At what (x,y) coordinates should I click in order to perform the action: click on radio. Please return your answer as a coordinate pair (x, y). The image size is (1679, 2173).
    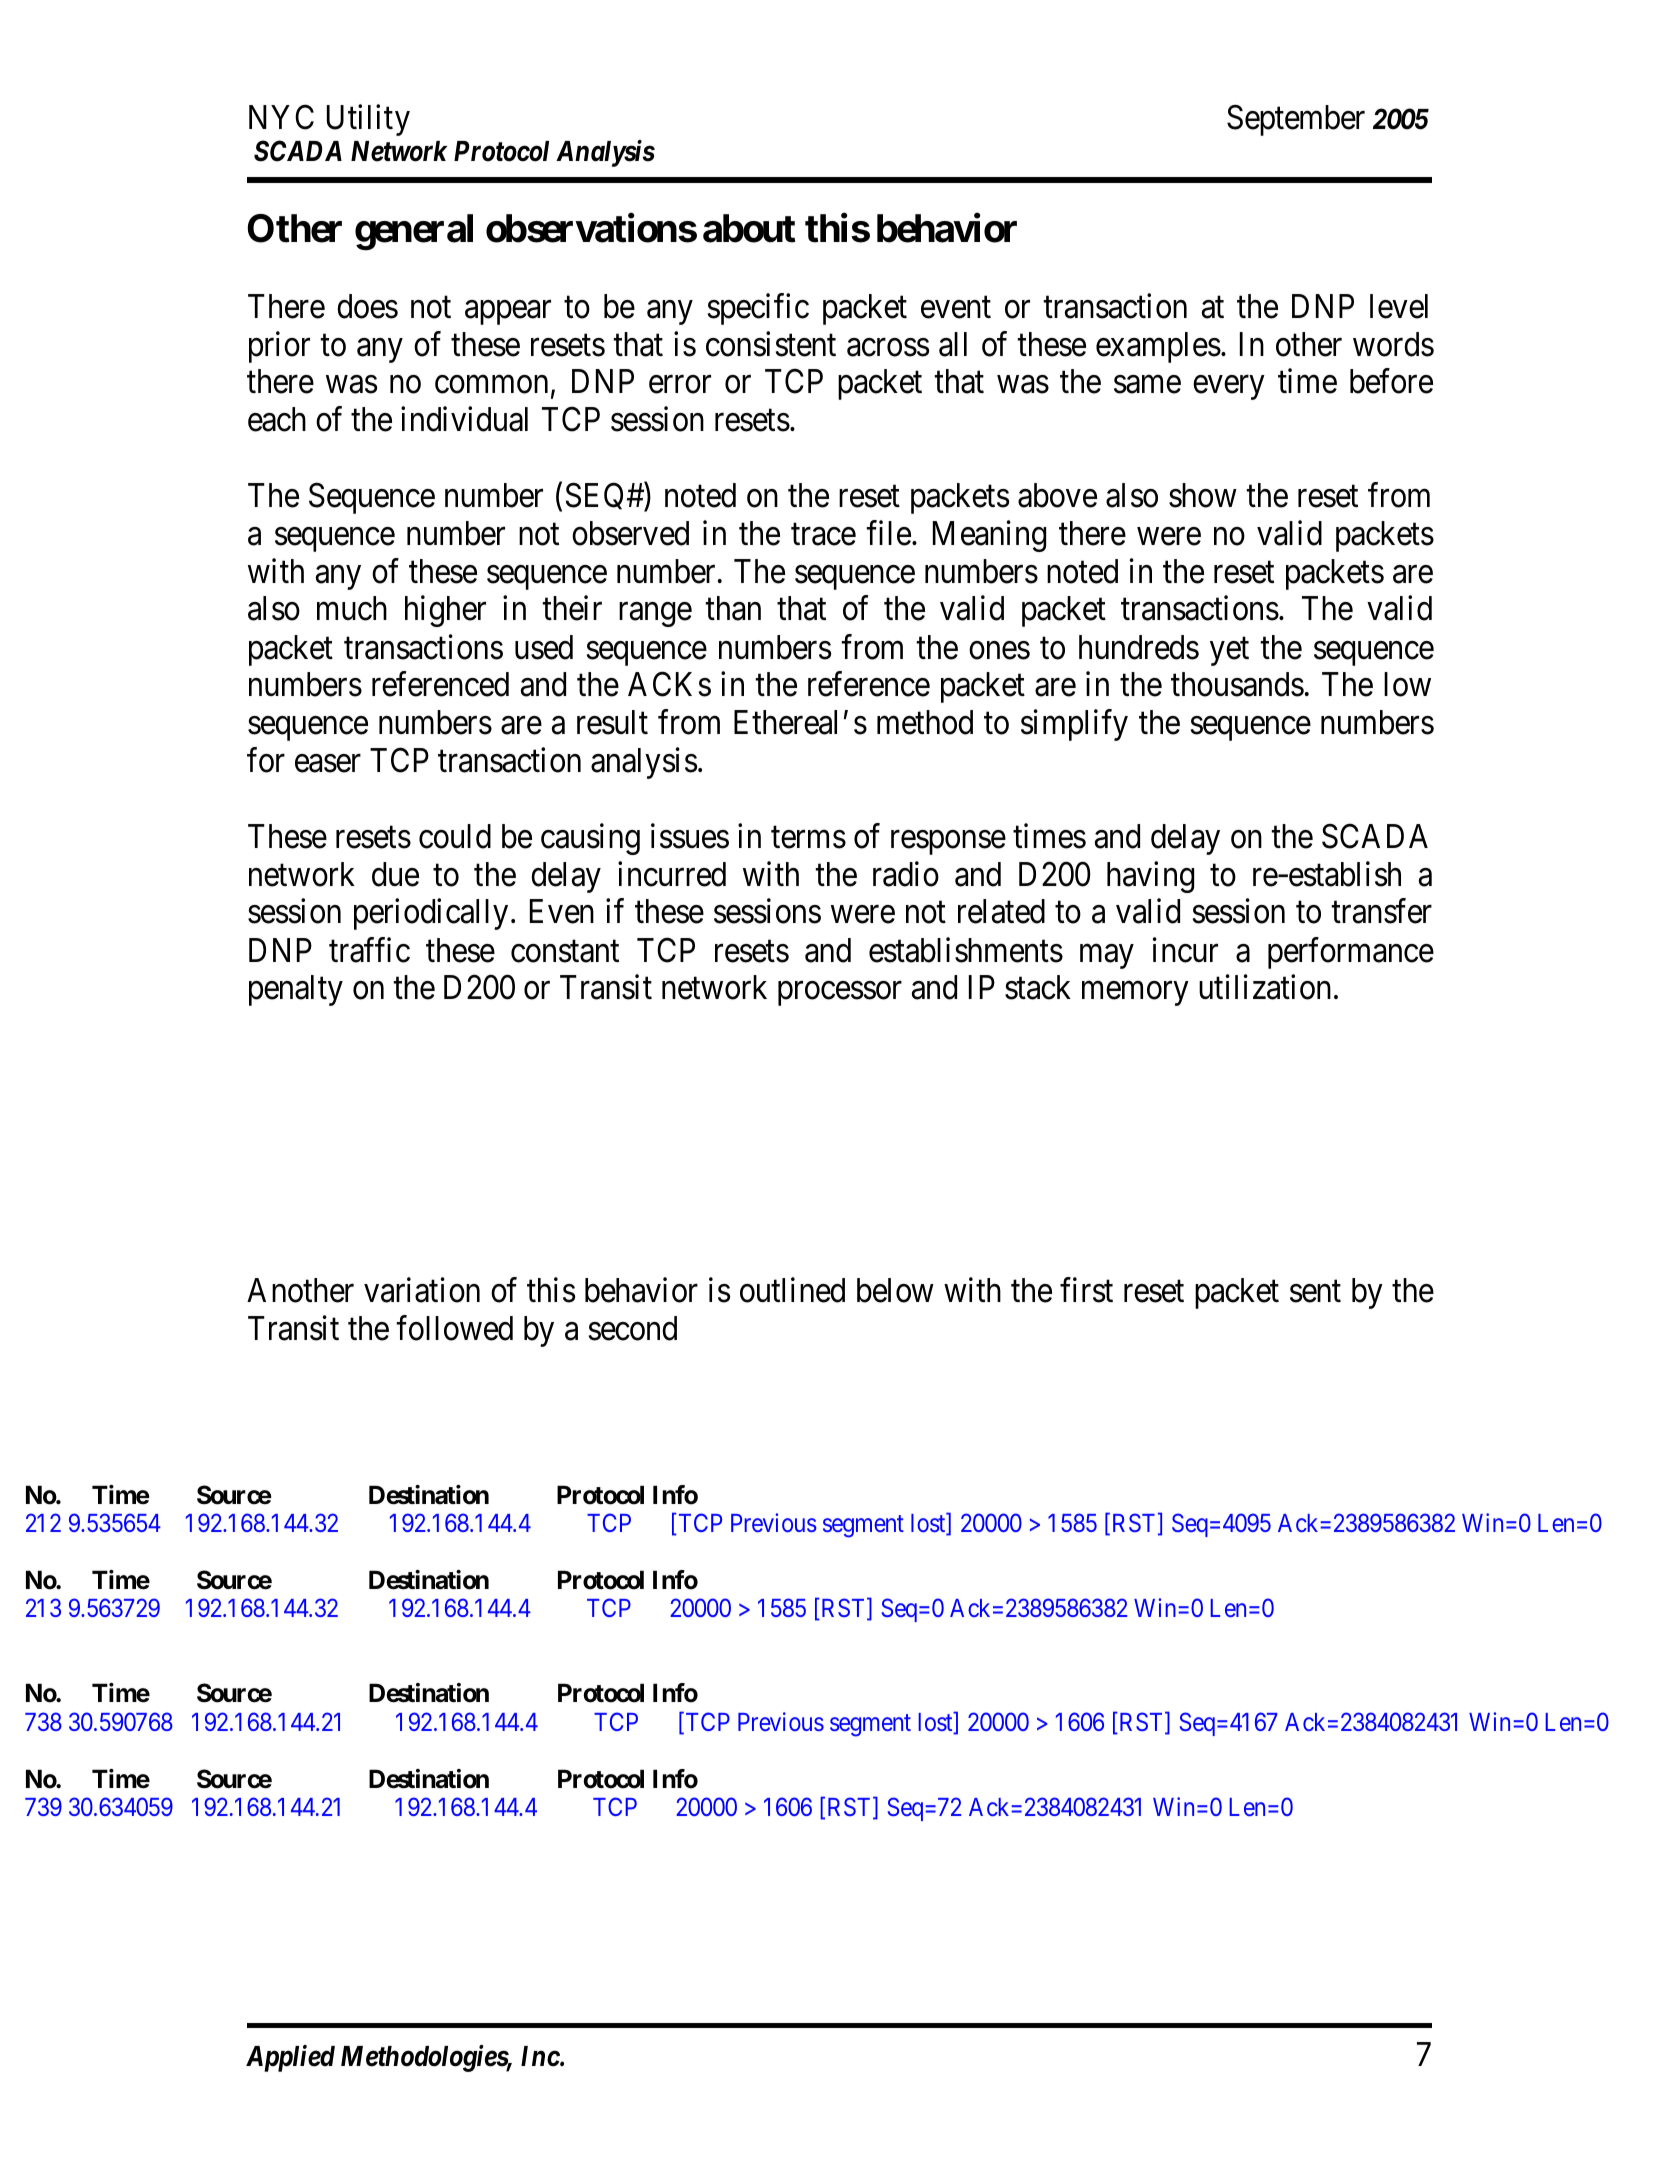
    Looking at the image, I should click on (906, 874).
